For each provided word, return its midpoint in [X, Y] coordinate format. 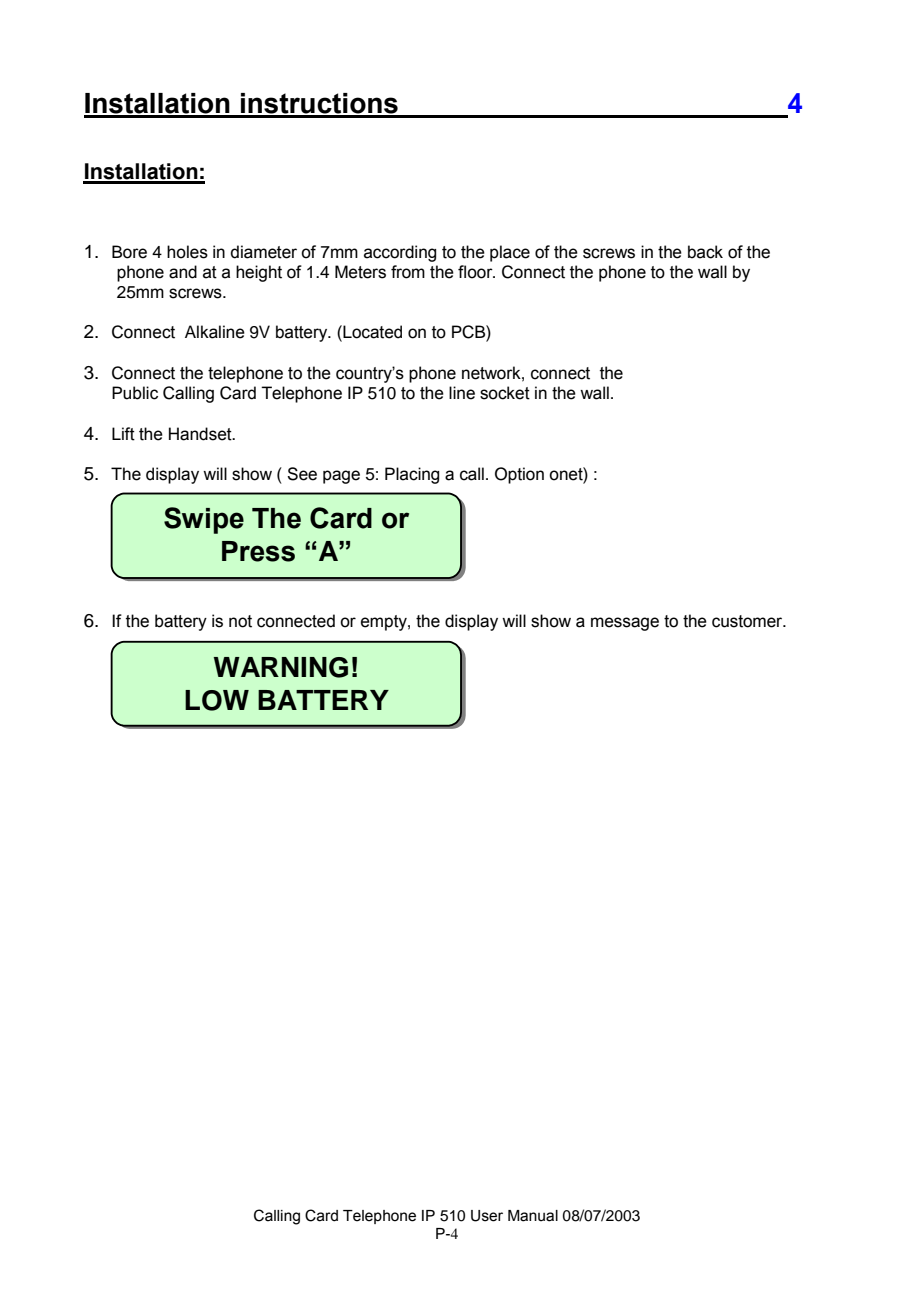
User [487, 1216]
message [625, 624]
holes [187, 252]
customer [748, 621]
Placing [412, 475]
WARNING [281, 667]
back [705, 252]
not [240, 621]
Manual [533, 1216]
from [408, 272]
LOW [217, 700]
